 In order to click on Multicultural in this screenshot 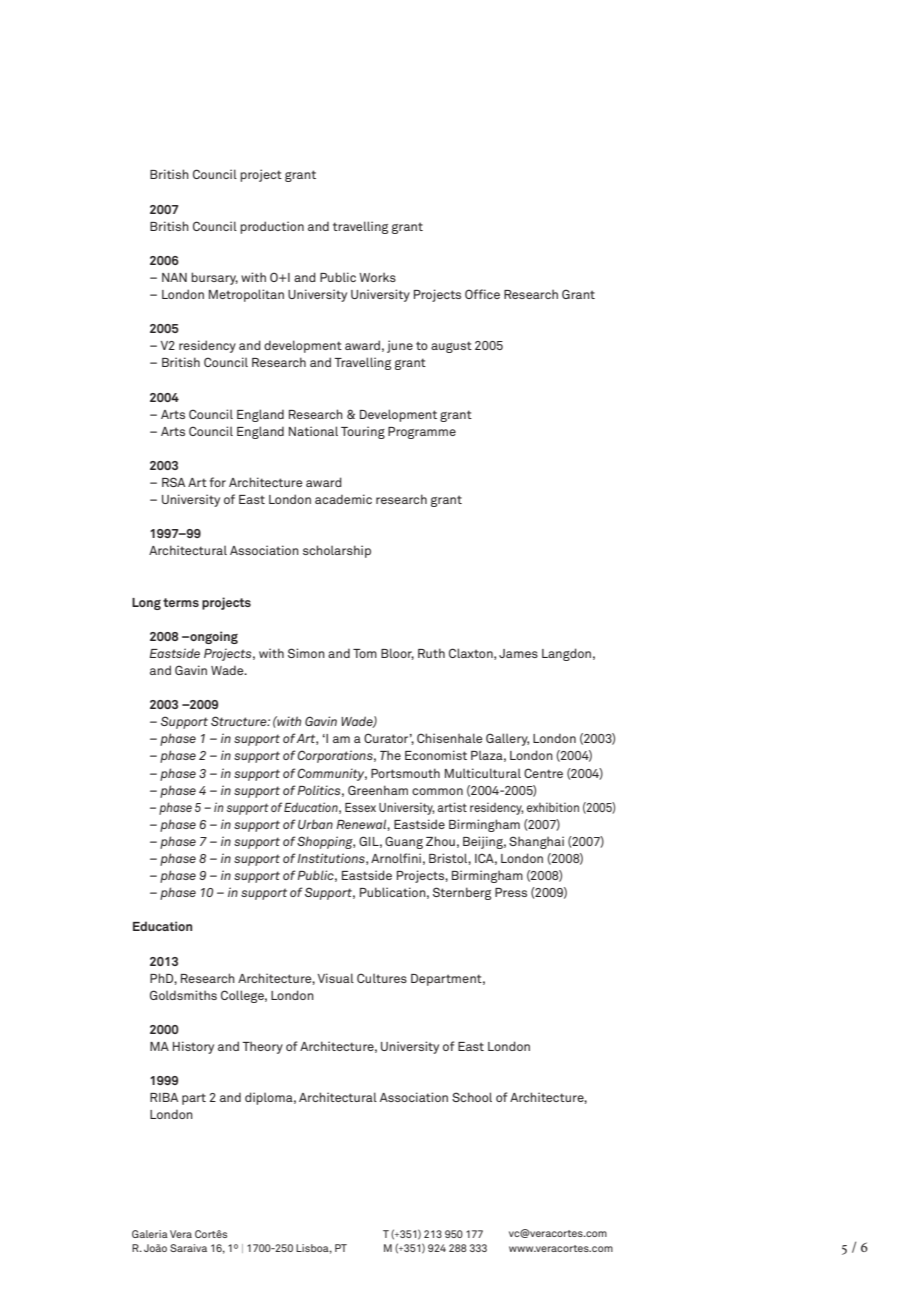, I will do `click(483, 773)`.
